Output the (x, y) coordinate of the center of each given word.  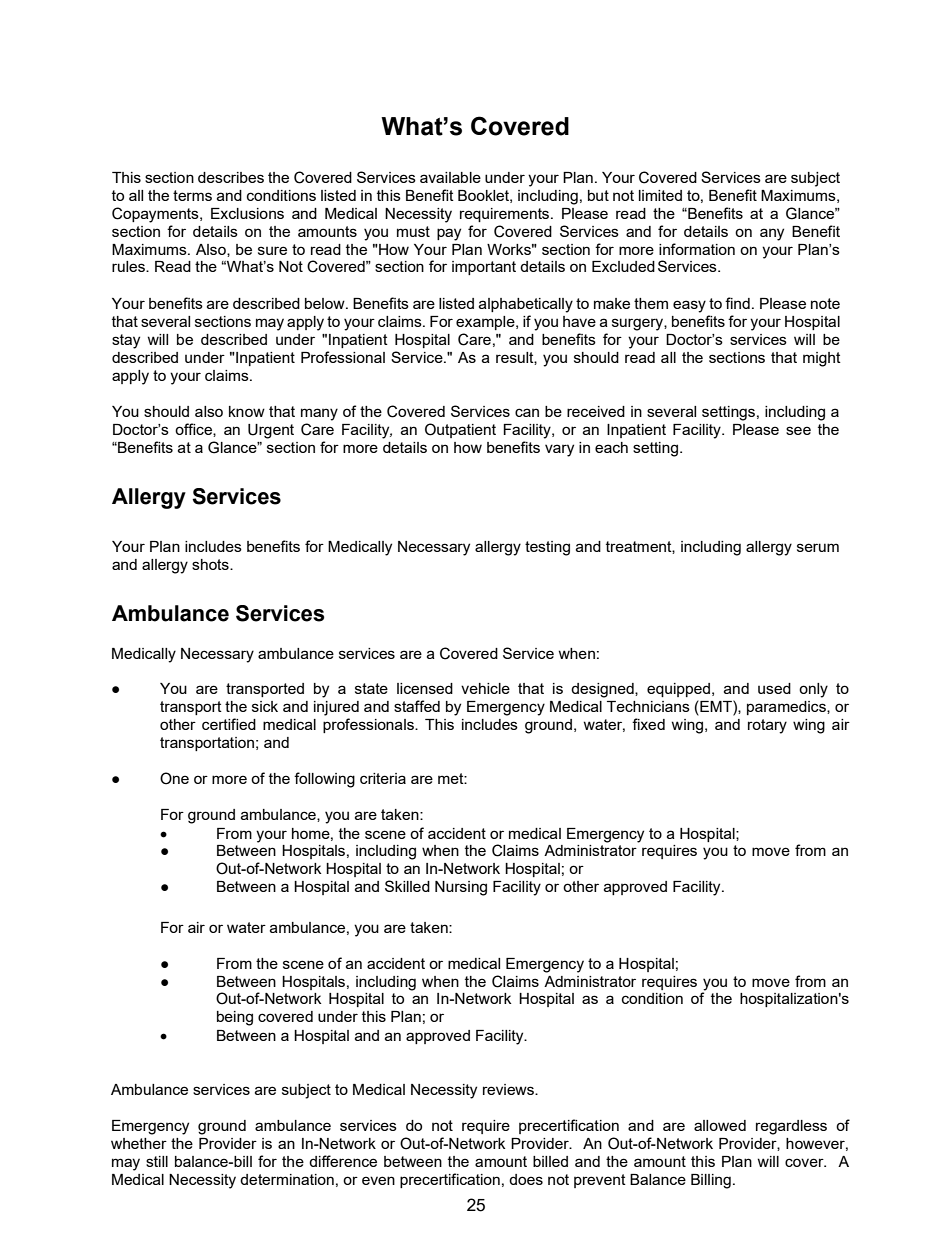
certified (229, 724)
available (450, 177)
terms (192, 195)
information (697, 249)
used (774, 688)
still (157, 1161)
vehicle (485, 688)
